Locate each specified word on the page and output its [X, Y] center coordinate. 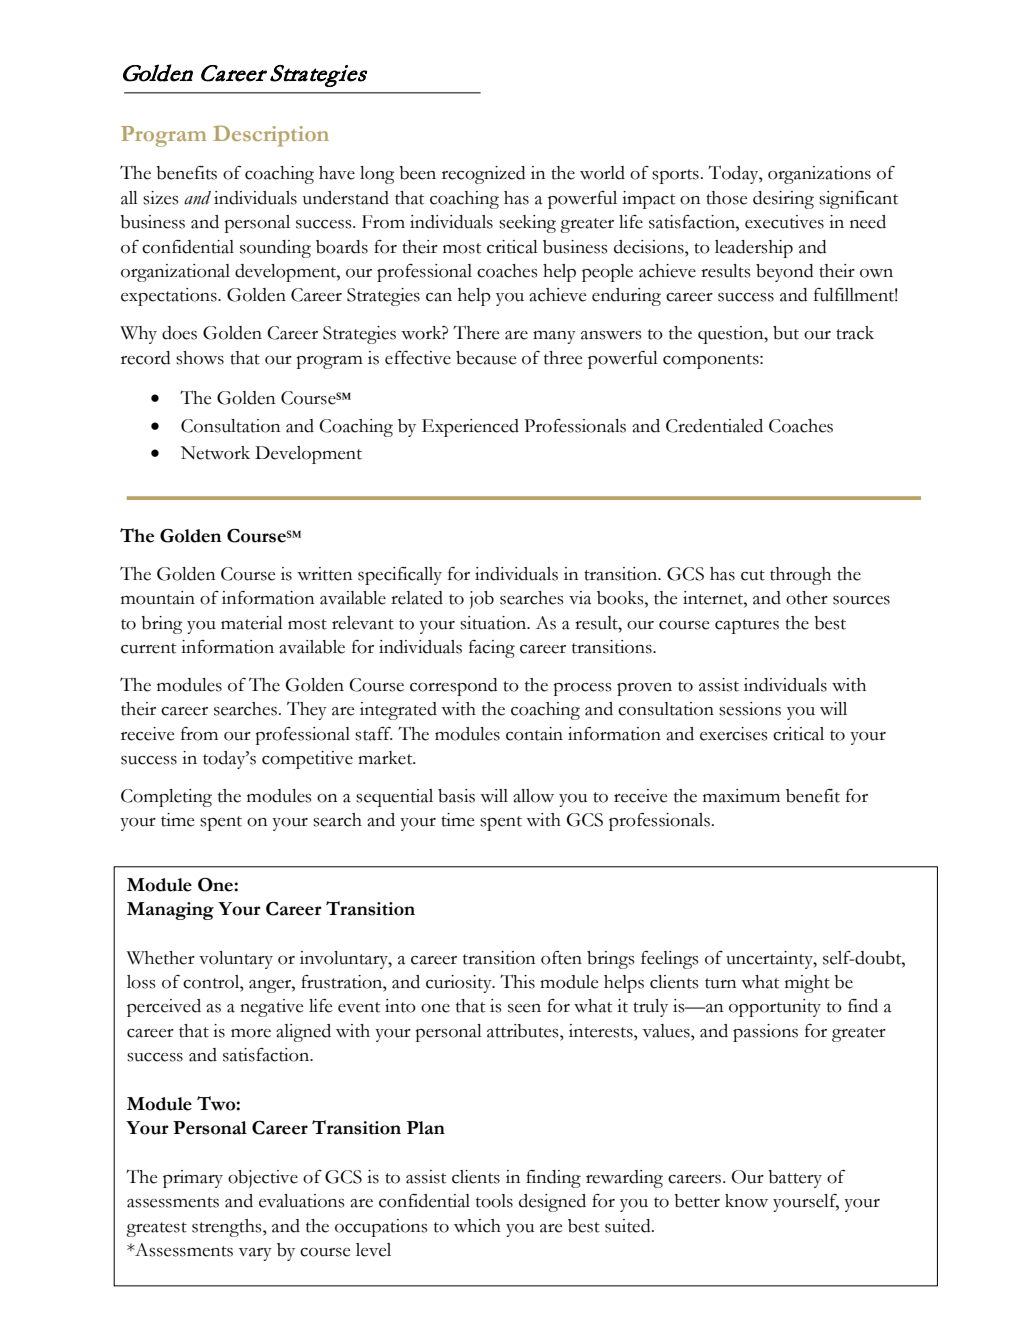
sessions [750, 709]
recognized [483, 175]
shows [200, 358]
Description [271, 136]
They [307, 711]
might [807, 984]
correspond [453, 687]
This [517, 981]
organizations [819, 175]
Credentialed [714, 426]
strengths [228, 1228]
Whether [161, 958]
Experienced [470, 428]
